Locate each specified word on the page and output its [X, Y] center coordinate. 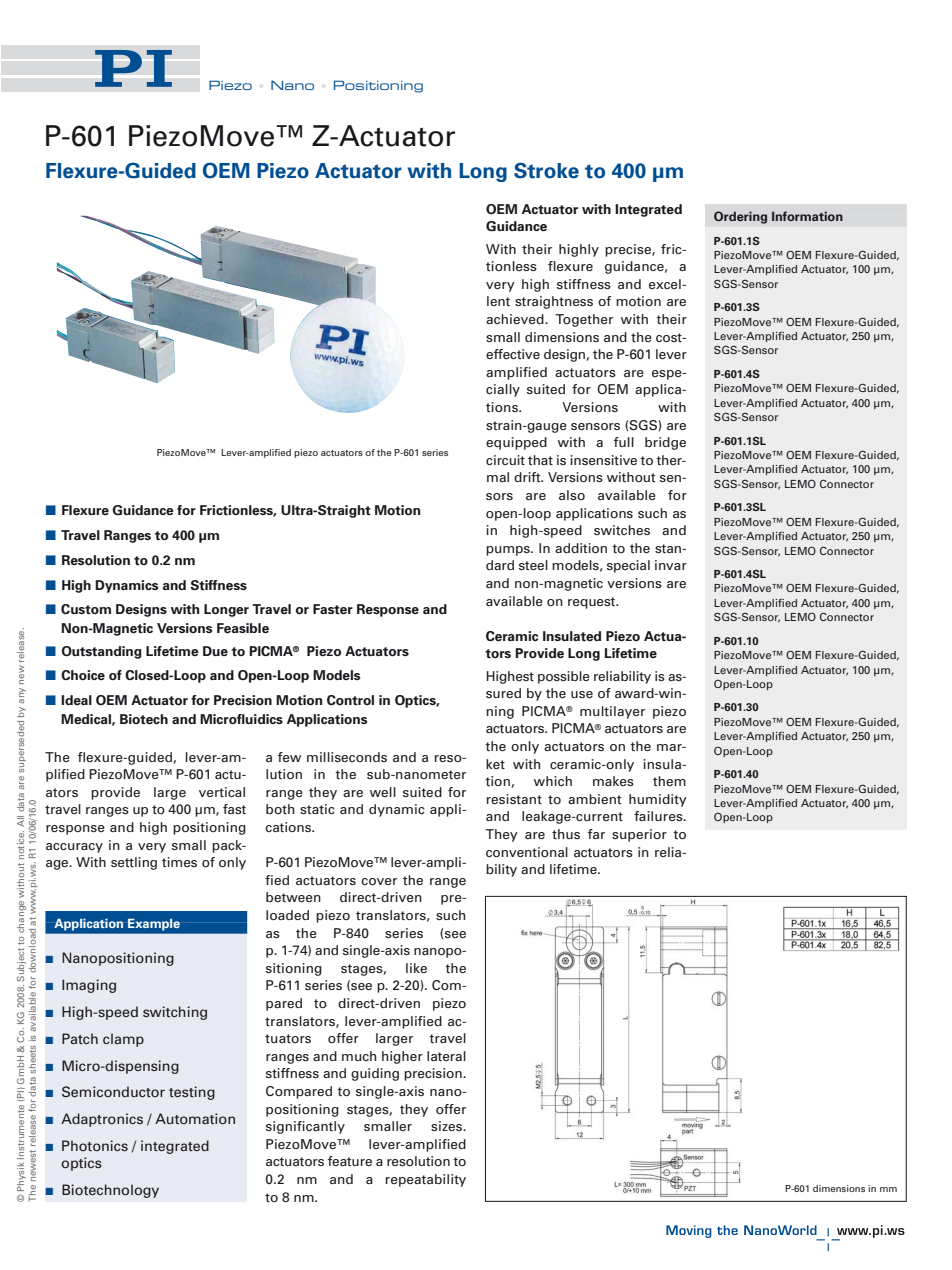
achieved [516, 319]
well [383, 792]
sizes [448, 1126]
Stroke [546, 170]
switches [622, 530]
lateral [446, 1056]
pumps [509, 551]
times [179, 862]
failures [659, 816]
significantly [305, 1127]
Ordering [740, 217]
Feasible [243, 628]
